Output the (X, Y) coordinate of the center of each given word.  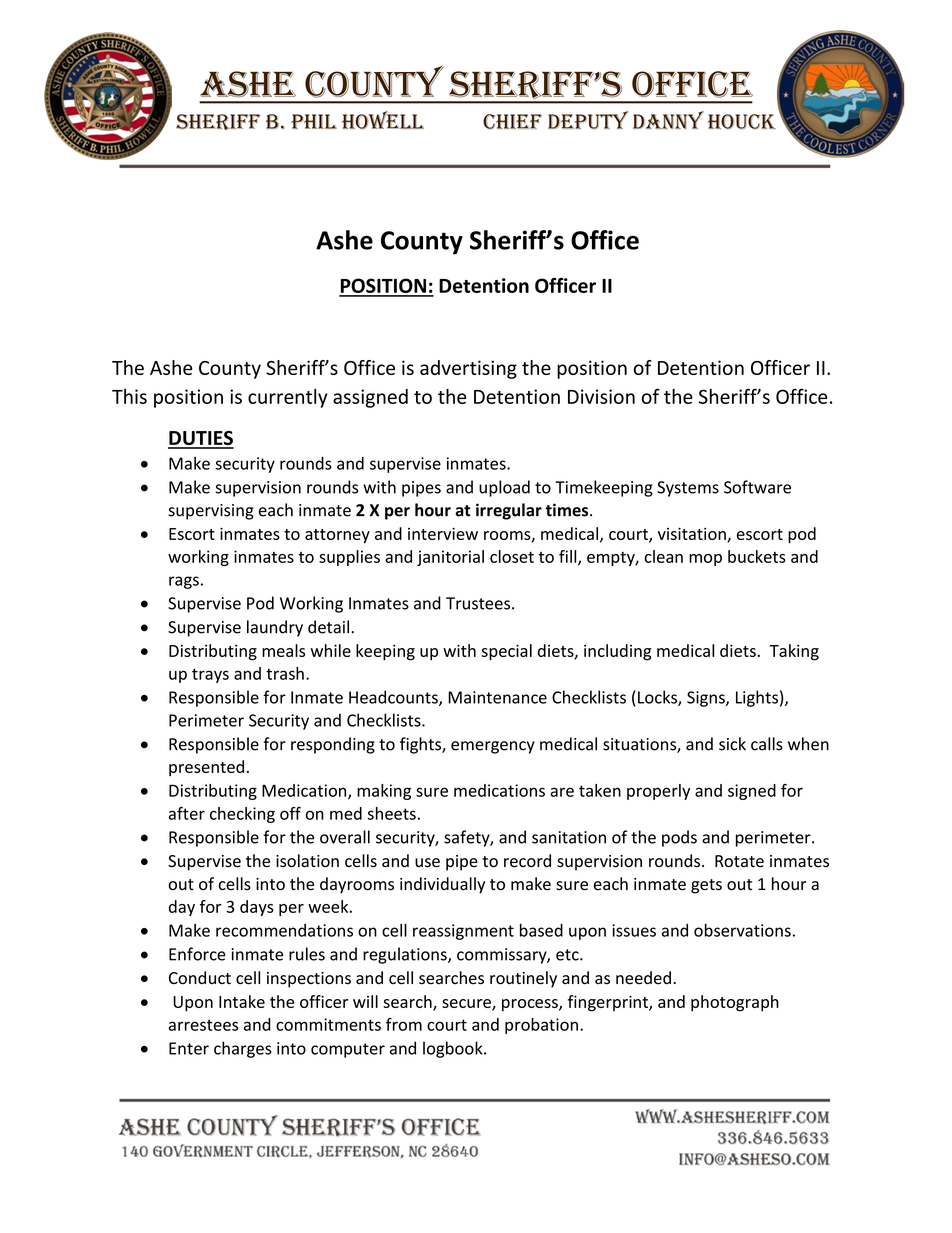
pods (679, 838)
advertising (468, 369)
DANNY (668, 120)
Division (601, 396)
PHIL (314, 121)
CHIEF (512, 121)
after (187, 813)
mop (705, 560)
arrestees (203, 1025)
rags (184, 582)
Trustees (478, 603)
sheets (392, 813)
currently (288, 398)
